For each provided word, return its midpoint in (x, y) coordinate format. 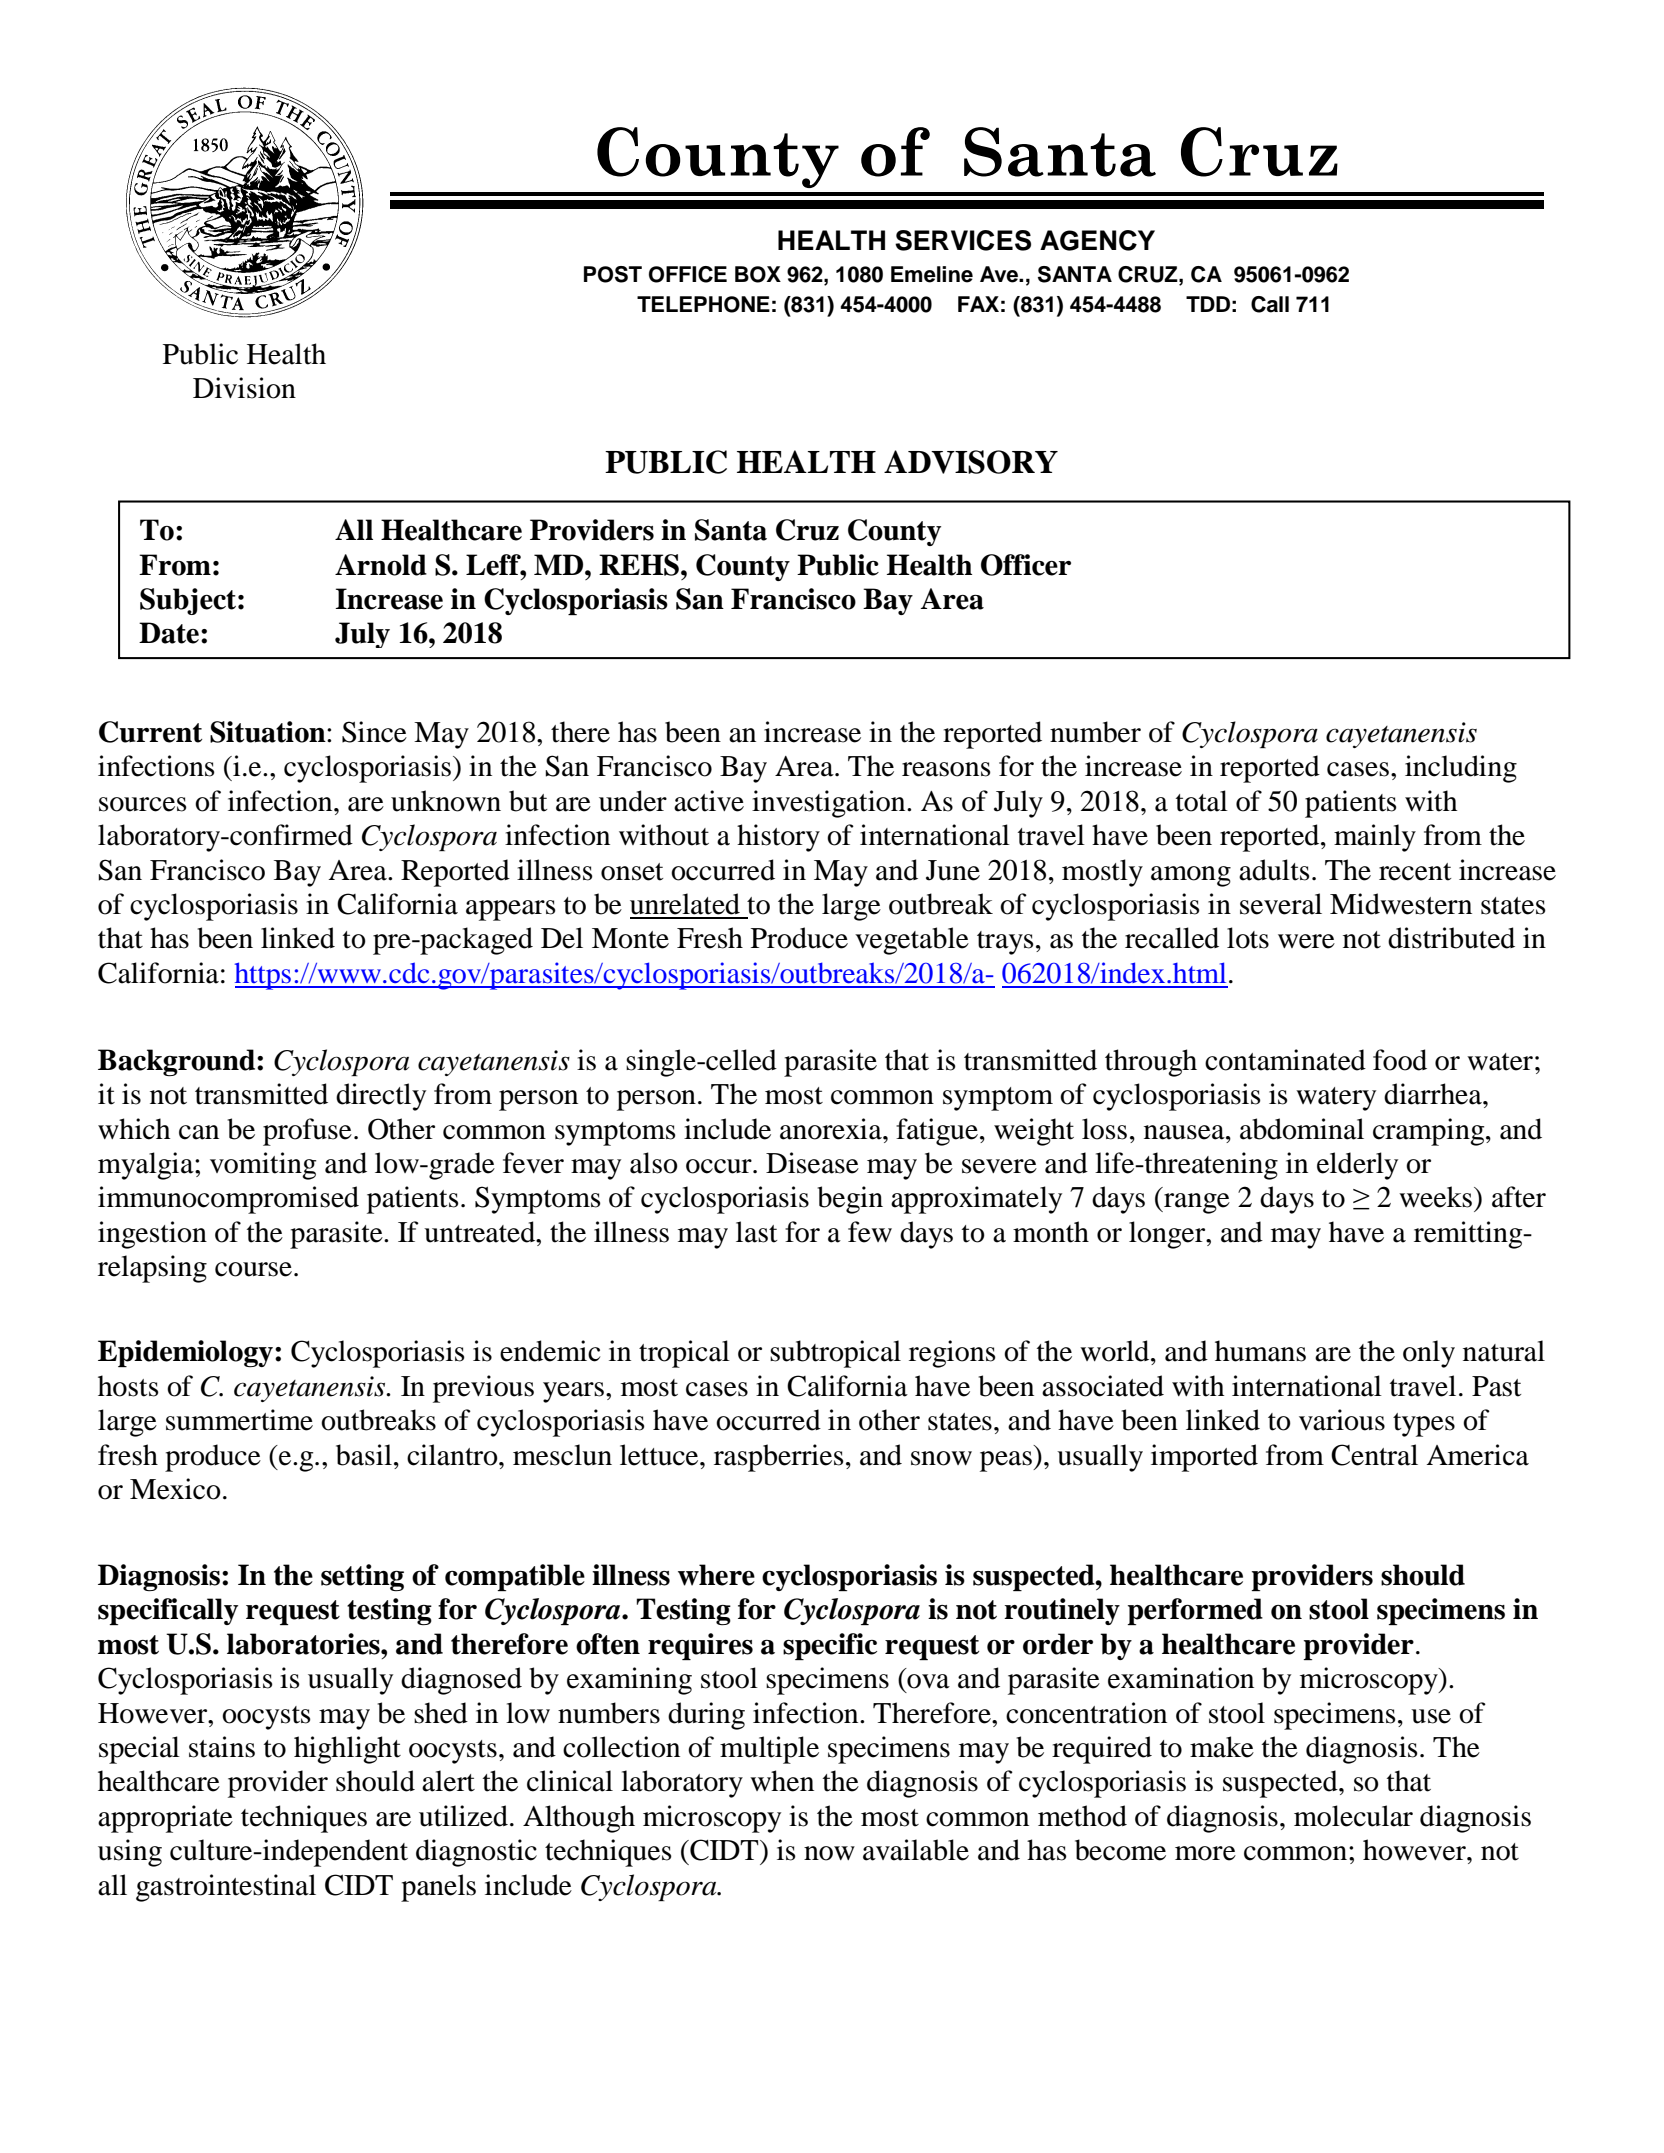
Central (1374, 1455)
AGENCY (1097, 240)
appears (511, 910)
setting (362, 1577)
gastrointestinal (226, 1888)
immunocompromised (228, 1200)
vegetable (912, 941)
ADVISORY (971, 462)
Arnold (381, 565)
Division (244, 388)
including (1461, 769)
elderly (1357, 1166)
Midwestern (1401, 904)
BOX (758, 274)
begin (850, 1200)
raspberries (779, 1458)
